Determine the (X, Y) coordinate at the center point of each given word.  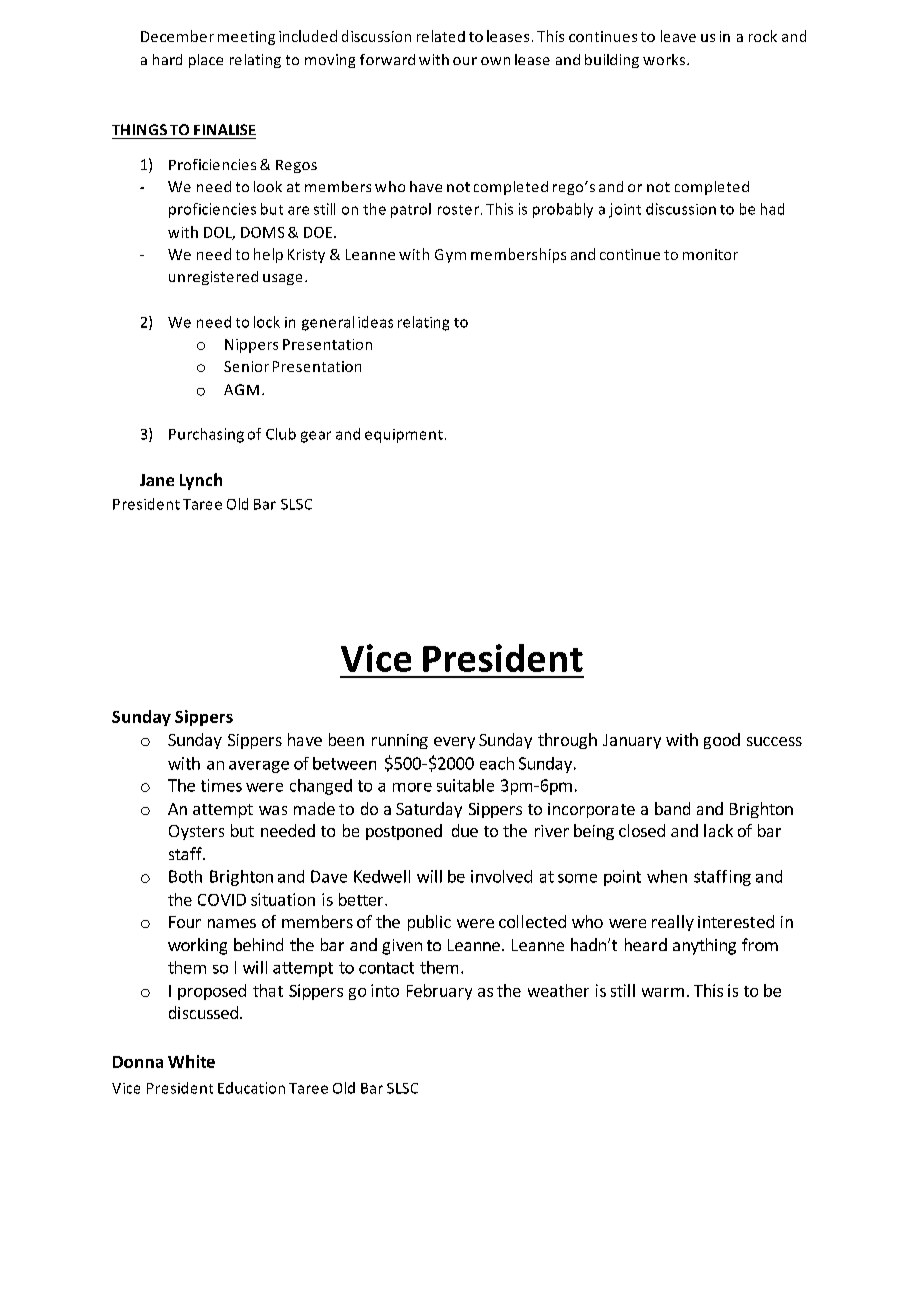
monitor (710, 254)
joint (625, 210)
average (259, 767)
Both (185, 876)
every (454, 743)
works (665, 59)
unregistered (213, 278)
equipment (404, 436)
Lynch (201, 481)
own (495, 61)
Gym (450, 256)
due (465, 830)
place (206, 61)
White (191, 1061)
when (667, 876)
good (722, 741)
